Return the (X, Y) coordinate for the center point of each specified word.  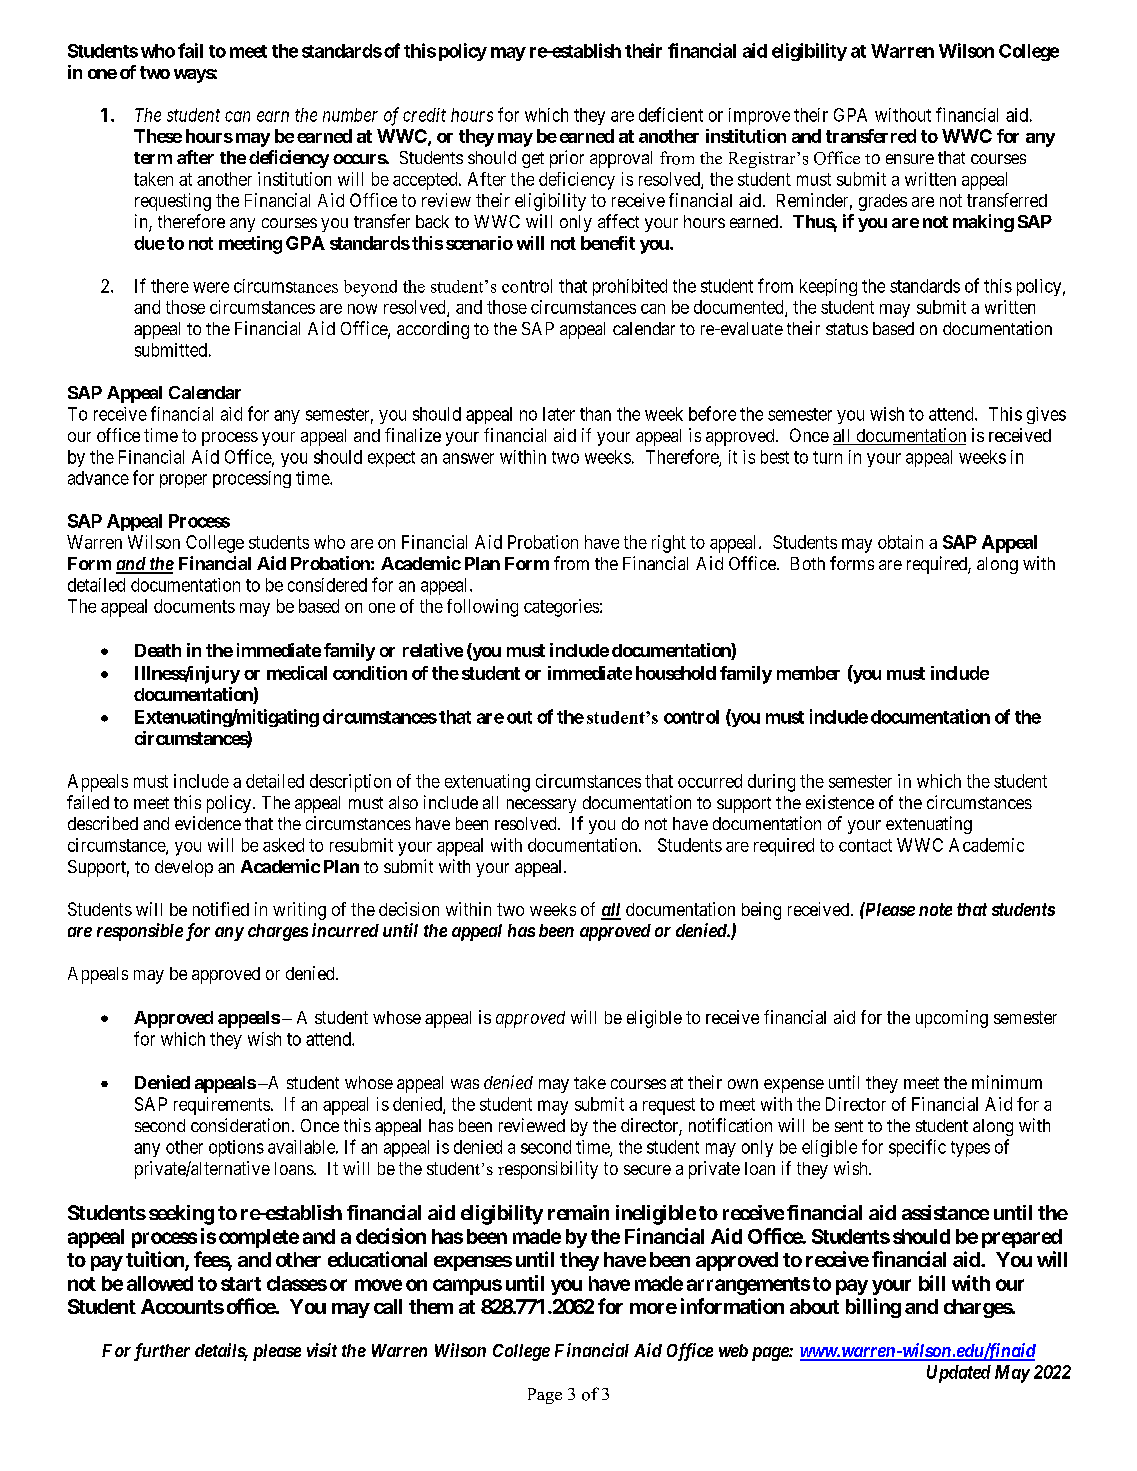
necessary (541, 806)
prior (567, 159)
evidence (208, 823)
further (162, 1352)
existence (840, 802)
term (153, 158)
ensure (910, 159)
